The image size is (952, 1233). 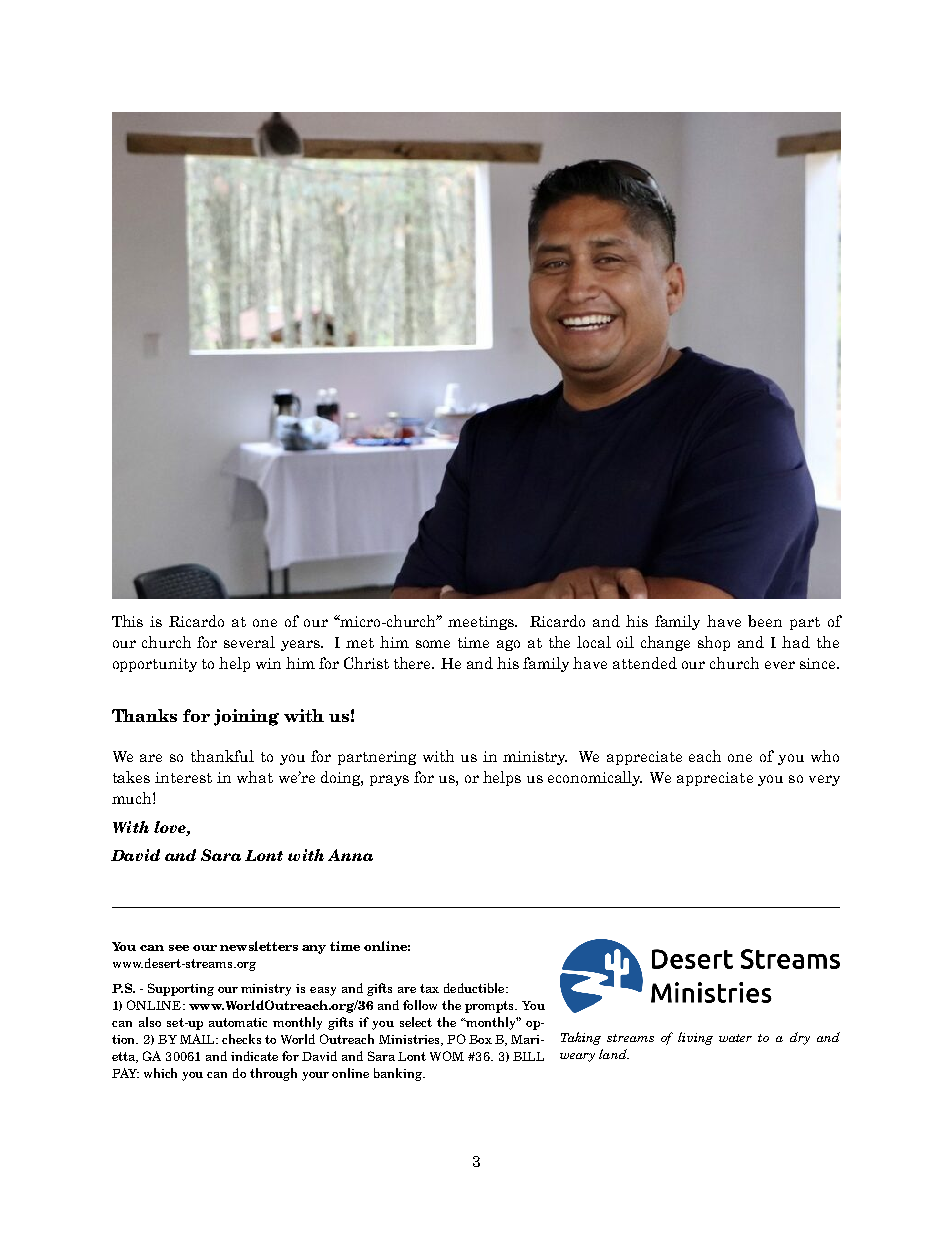 I want to click on shop, so click(x=714, y=643).
